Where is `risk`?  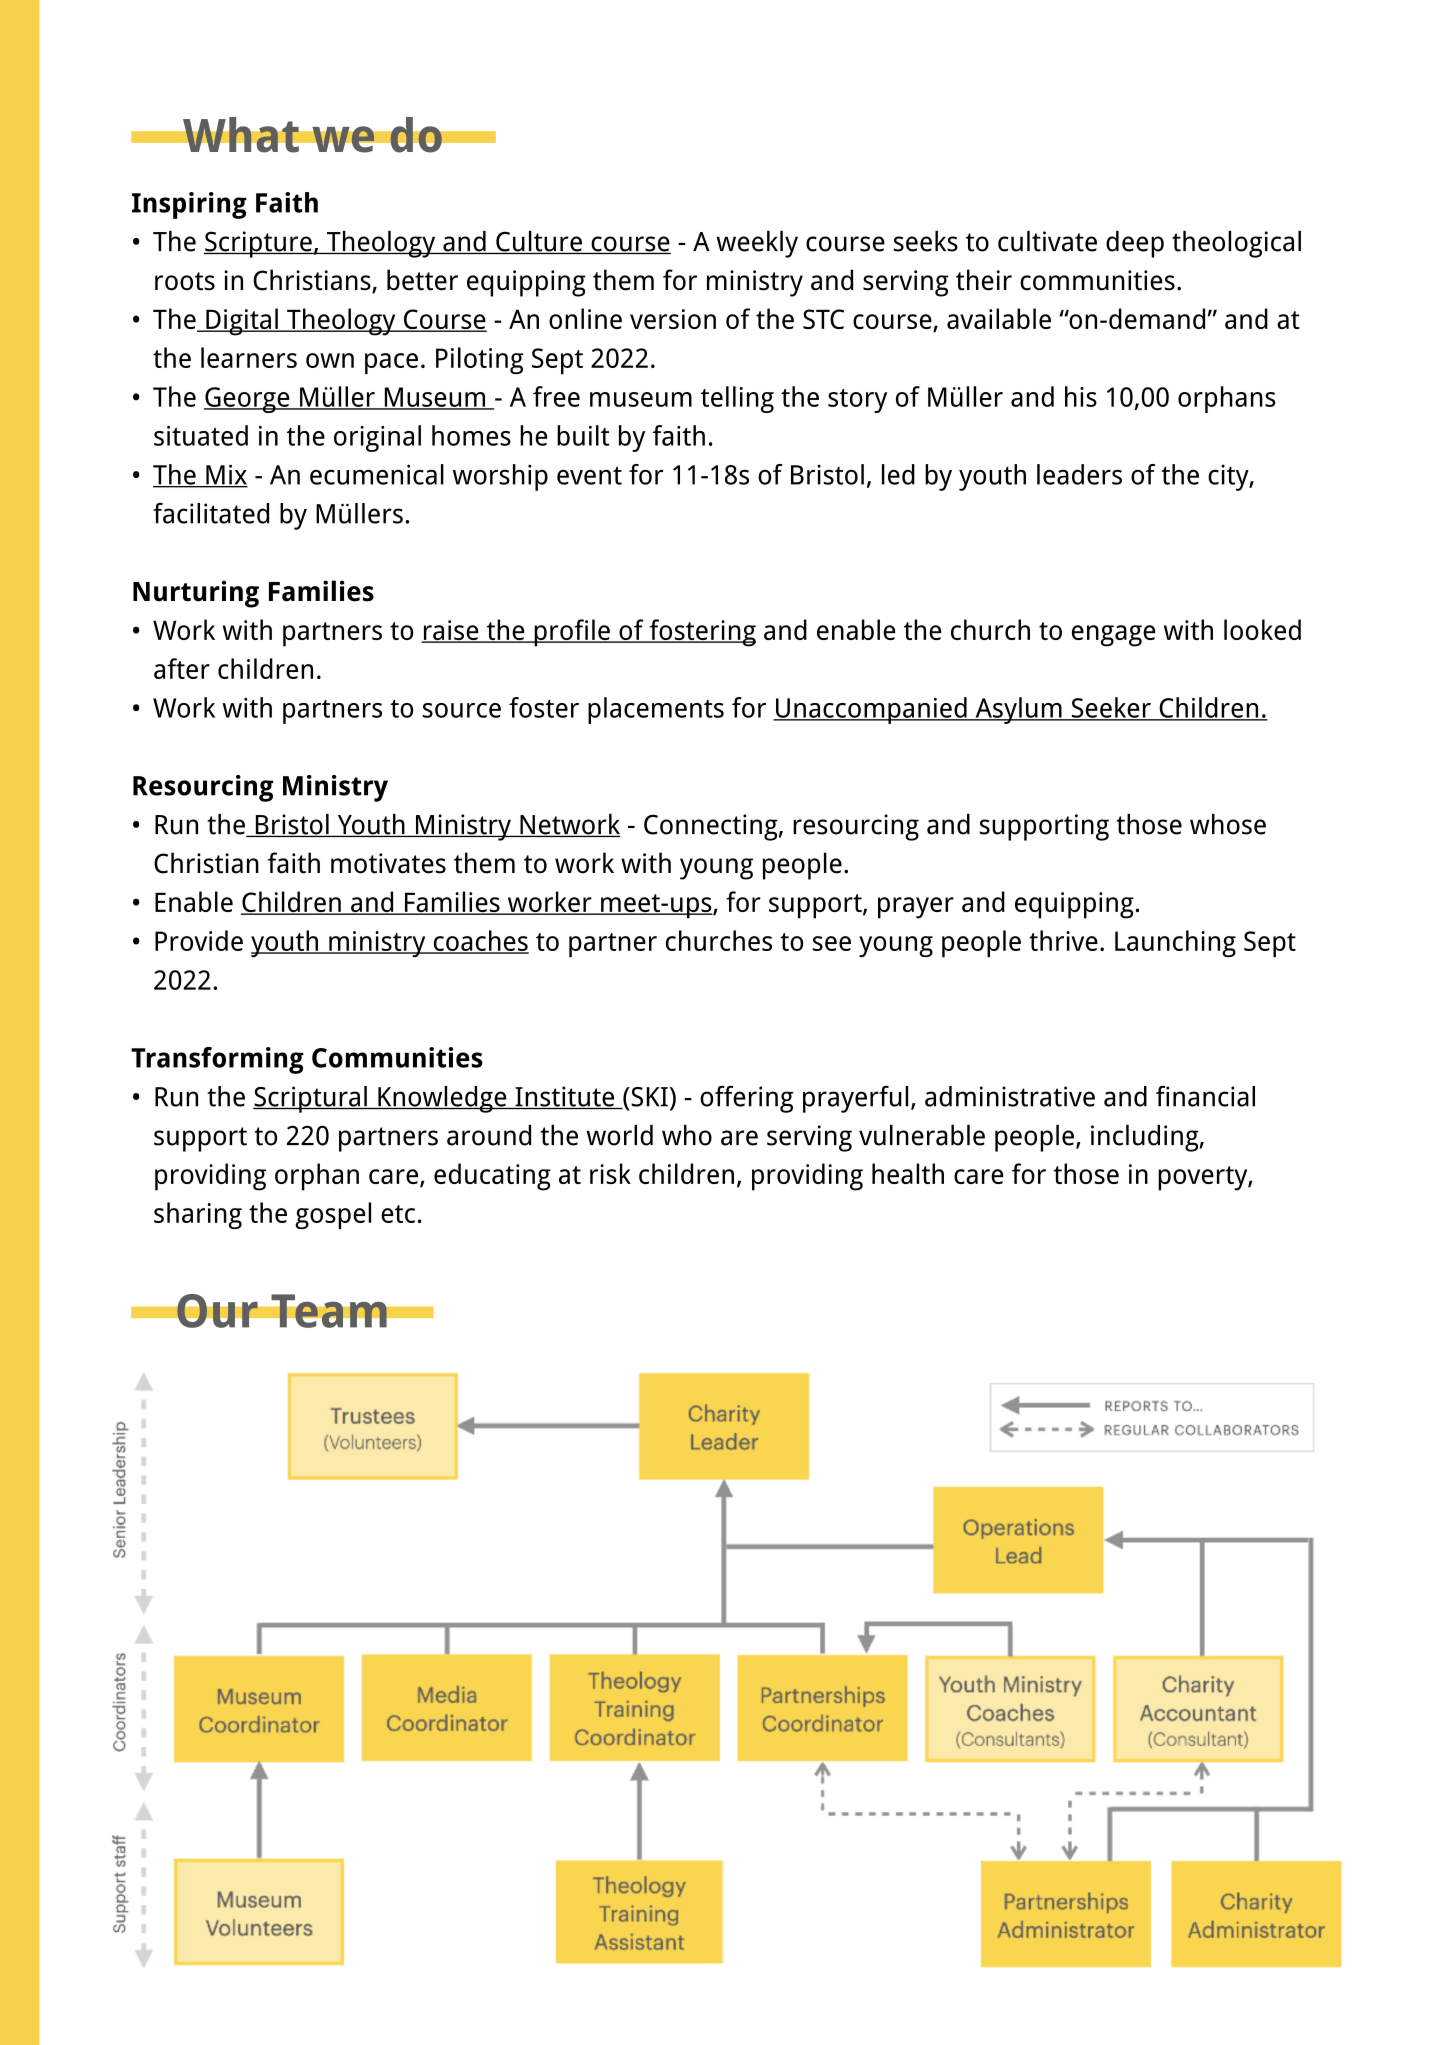
risk is located at coordinates (610, 1173).
